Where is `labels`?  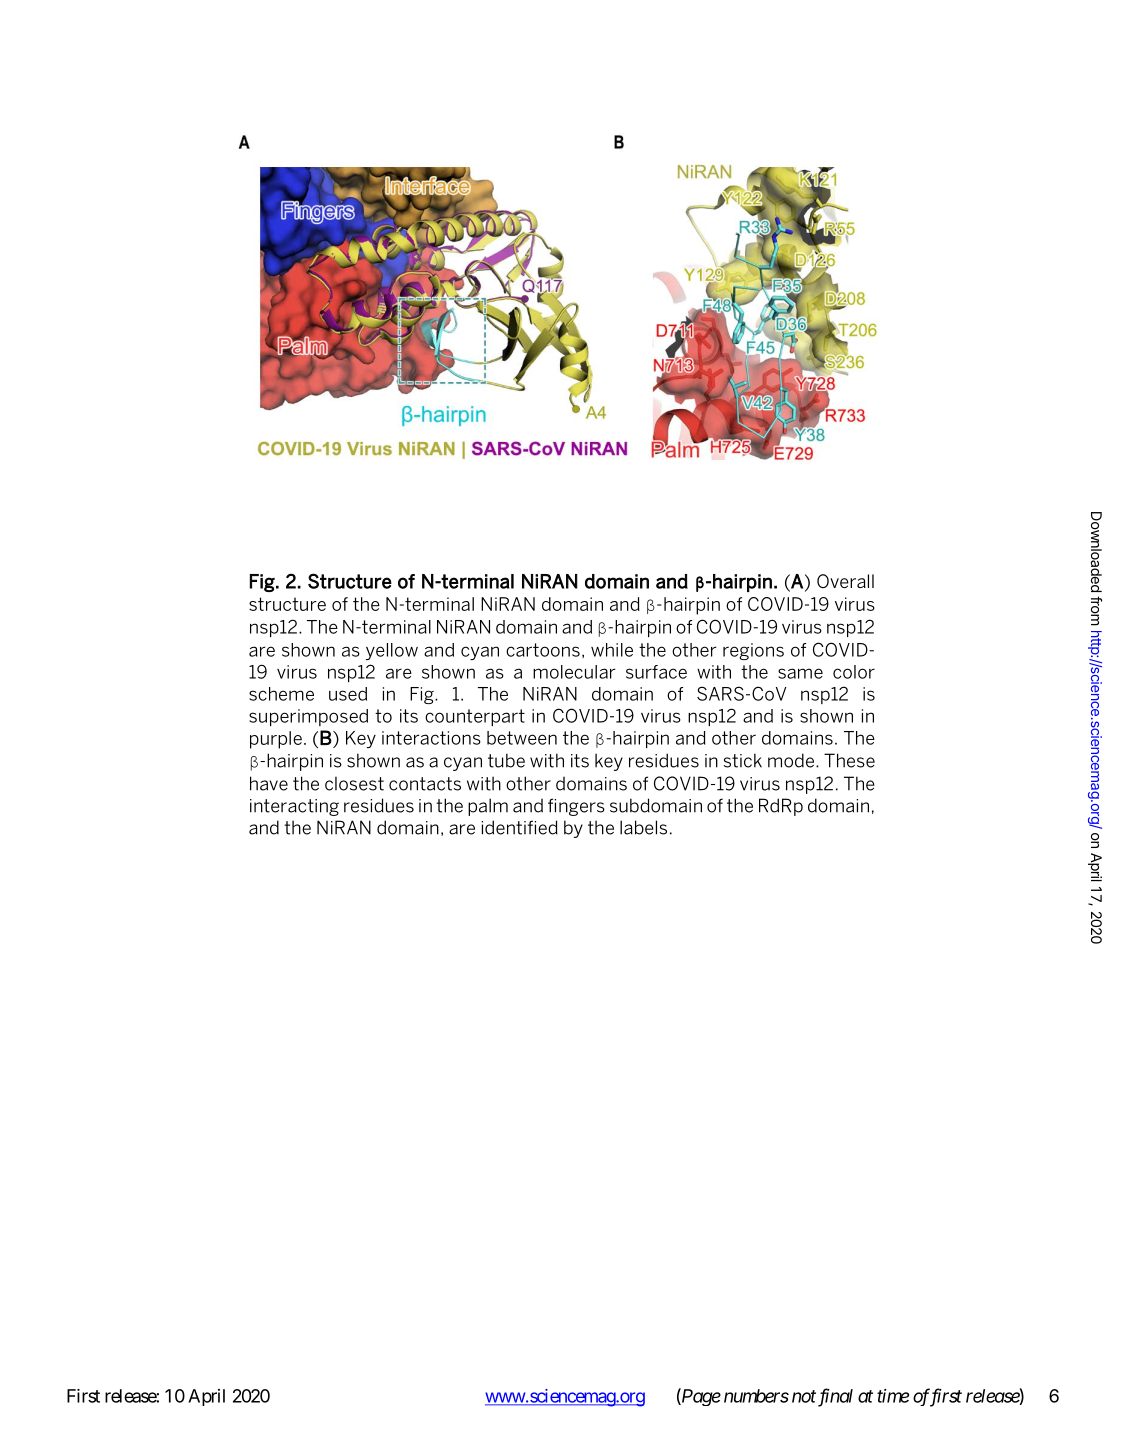 labels is located at coordinates (643, 827).
